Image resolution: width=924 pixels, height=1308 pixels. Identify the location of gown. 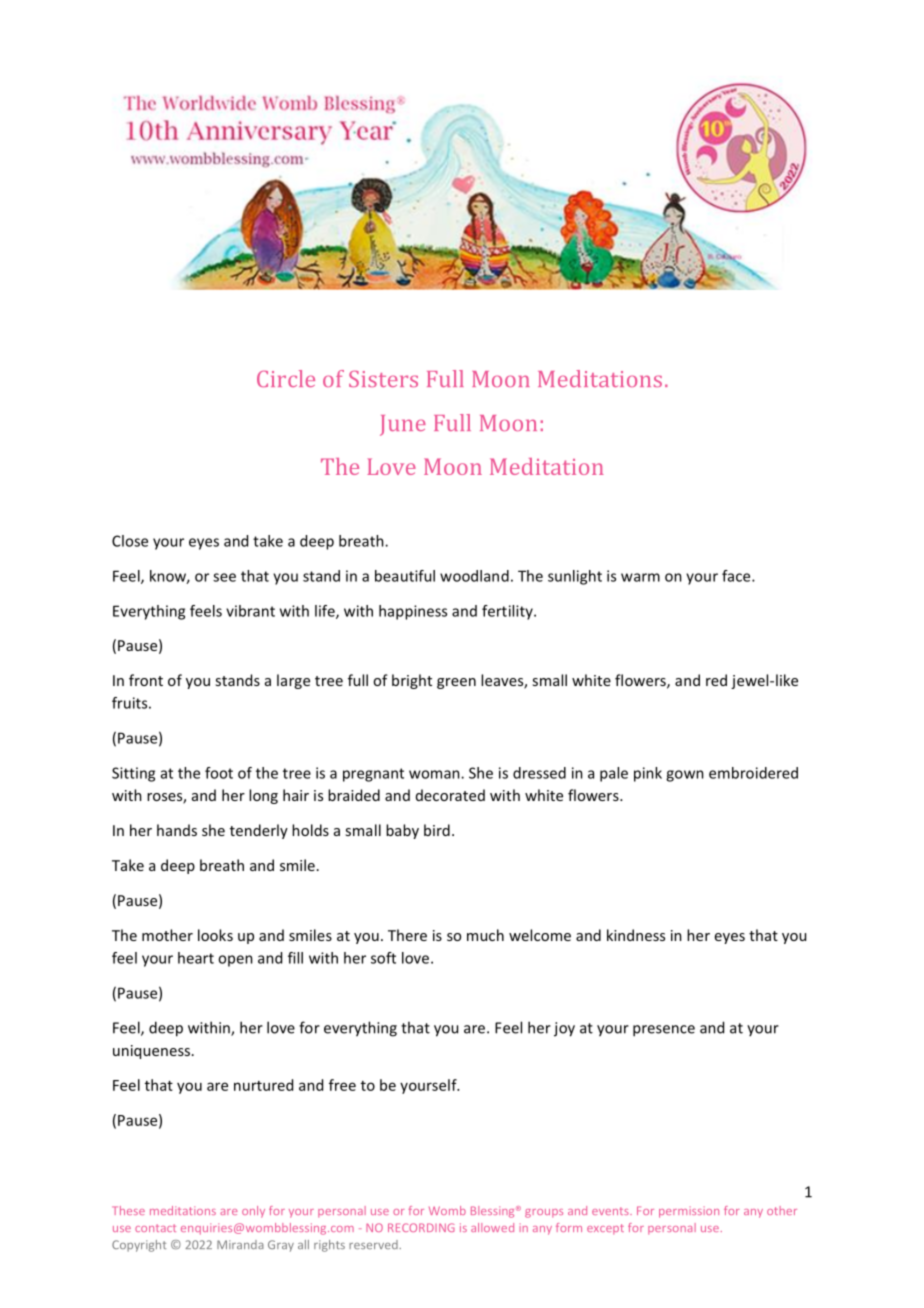
(685, 776).
